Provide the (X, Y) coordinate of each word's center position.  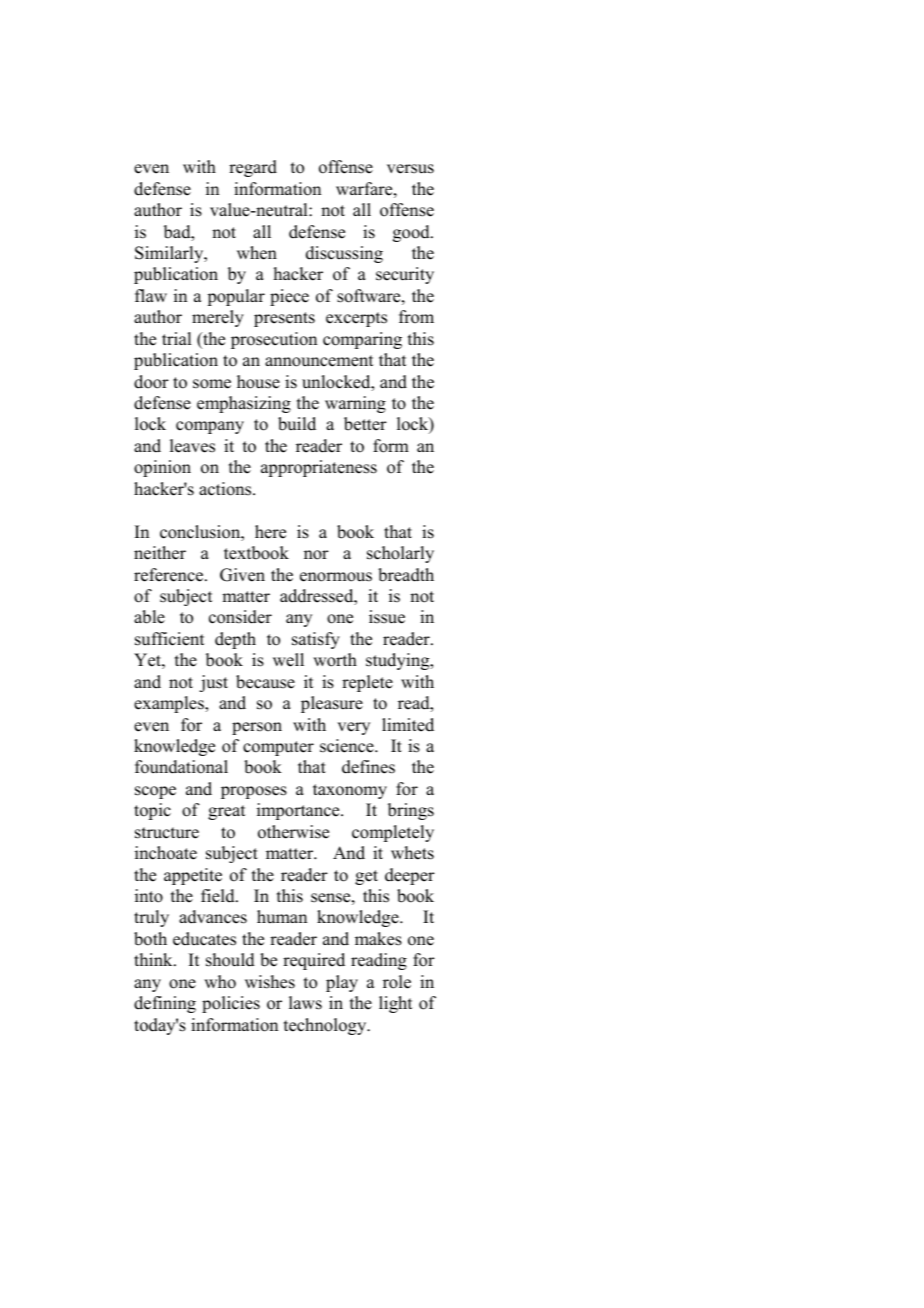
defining (165, 1004)
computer (278, 748)
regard (253, 168)
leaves (192, 446)
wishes (270, 982)
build (297, 424)
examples (170, 704)
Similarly (170, 254)
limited (408, 725)
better (365, 424)
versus (410, 169)
